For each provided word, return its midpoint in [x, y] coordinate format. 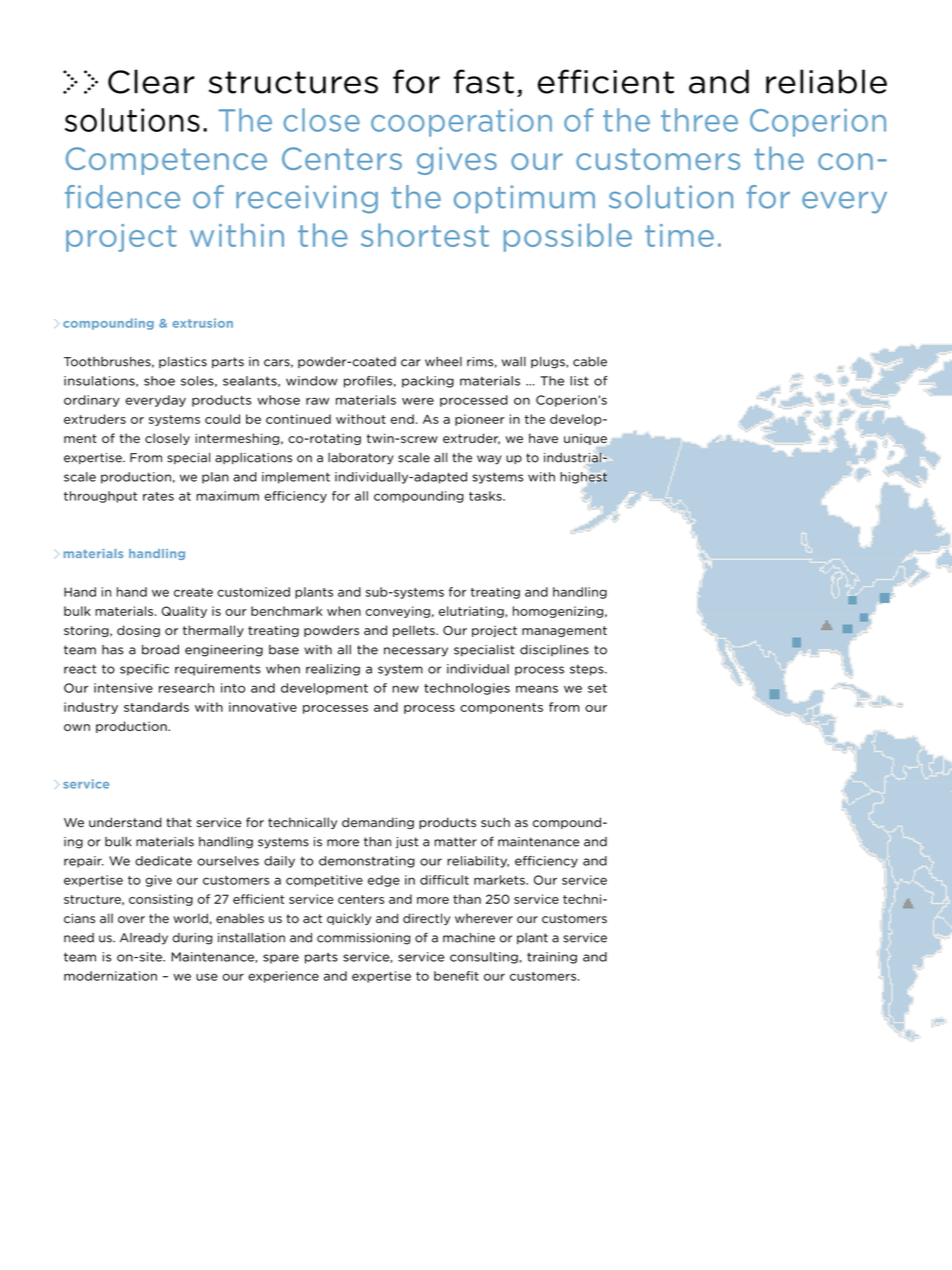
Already [144, 939]
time [679, 235]
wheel [443, 362]
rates [158, 496]
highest [584, 478]
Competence [166, 161]
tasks [486, 496]
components [501, 708]
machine [469, 938]
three [699, 120]
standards [156, 707]
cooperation [461, 123]
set [597, 688]
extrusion [202, 323]
